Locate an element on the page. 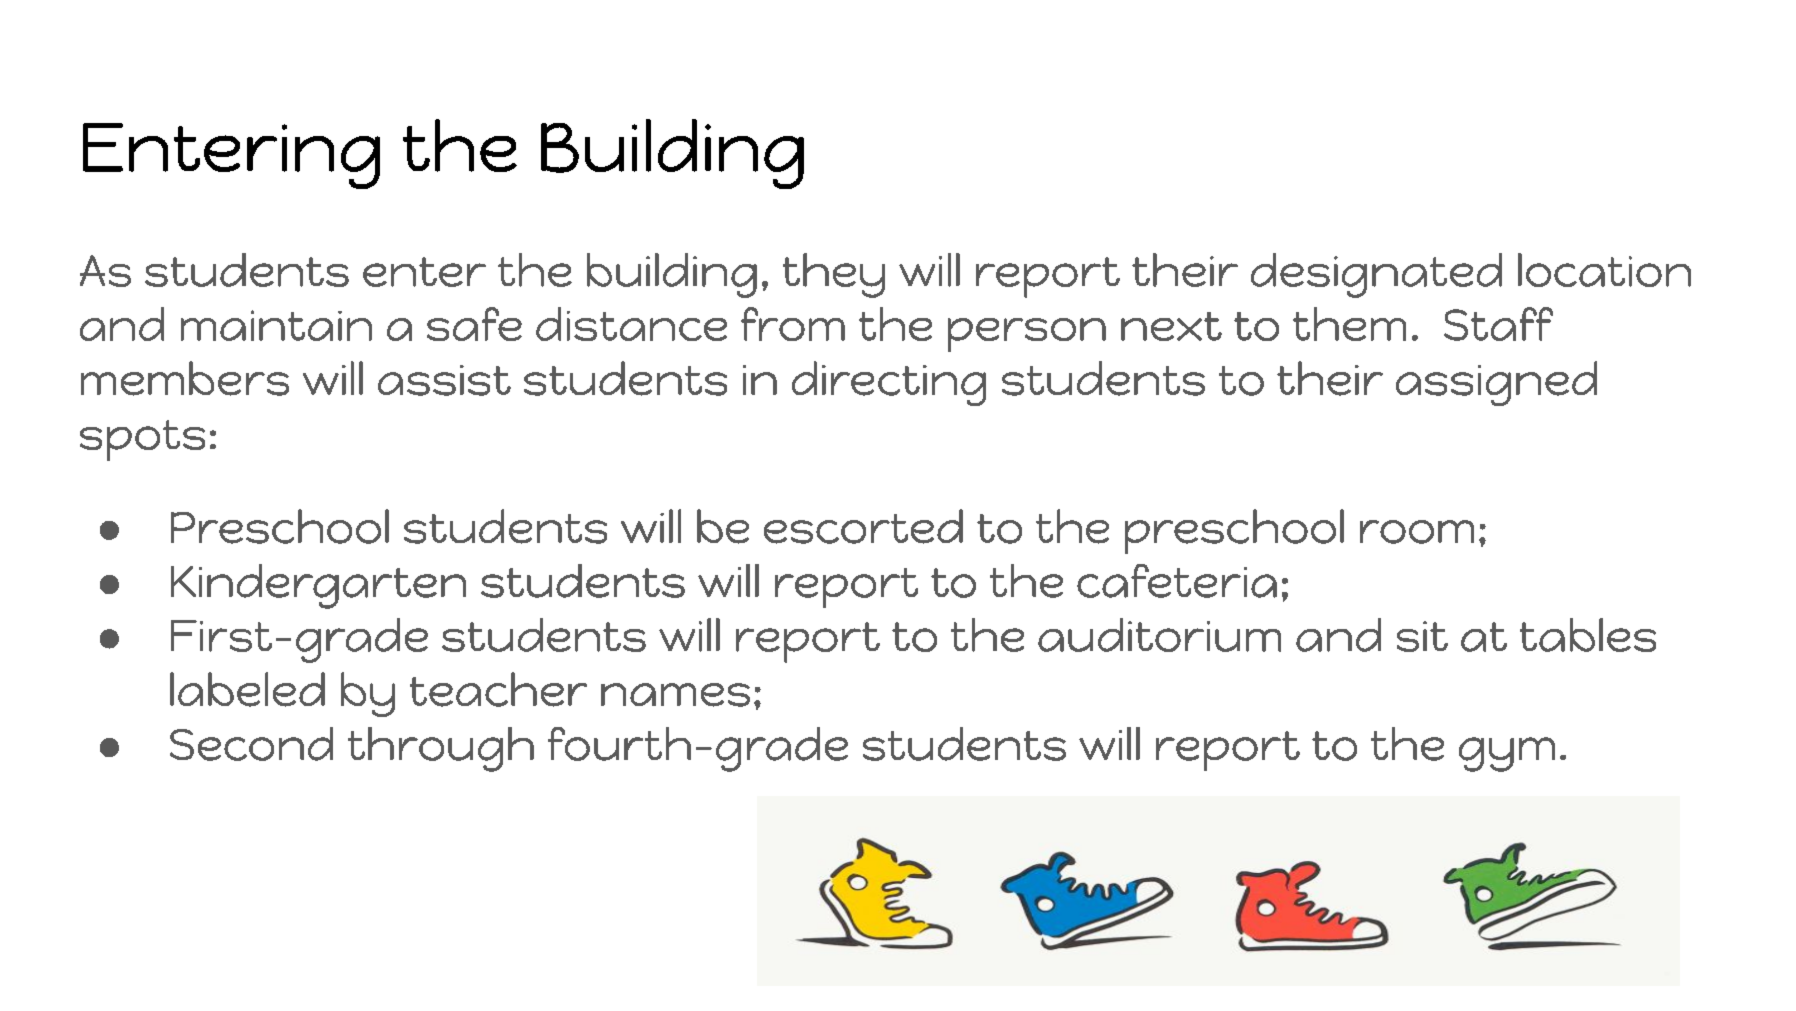 The width and height of the document is (1796, 1011). Kindergarten is located at coordinates (318, 586).
